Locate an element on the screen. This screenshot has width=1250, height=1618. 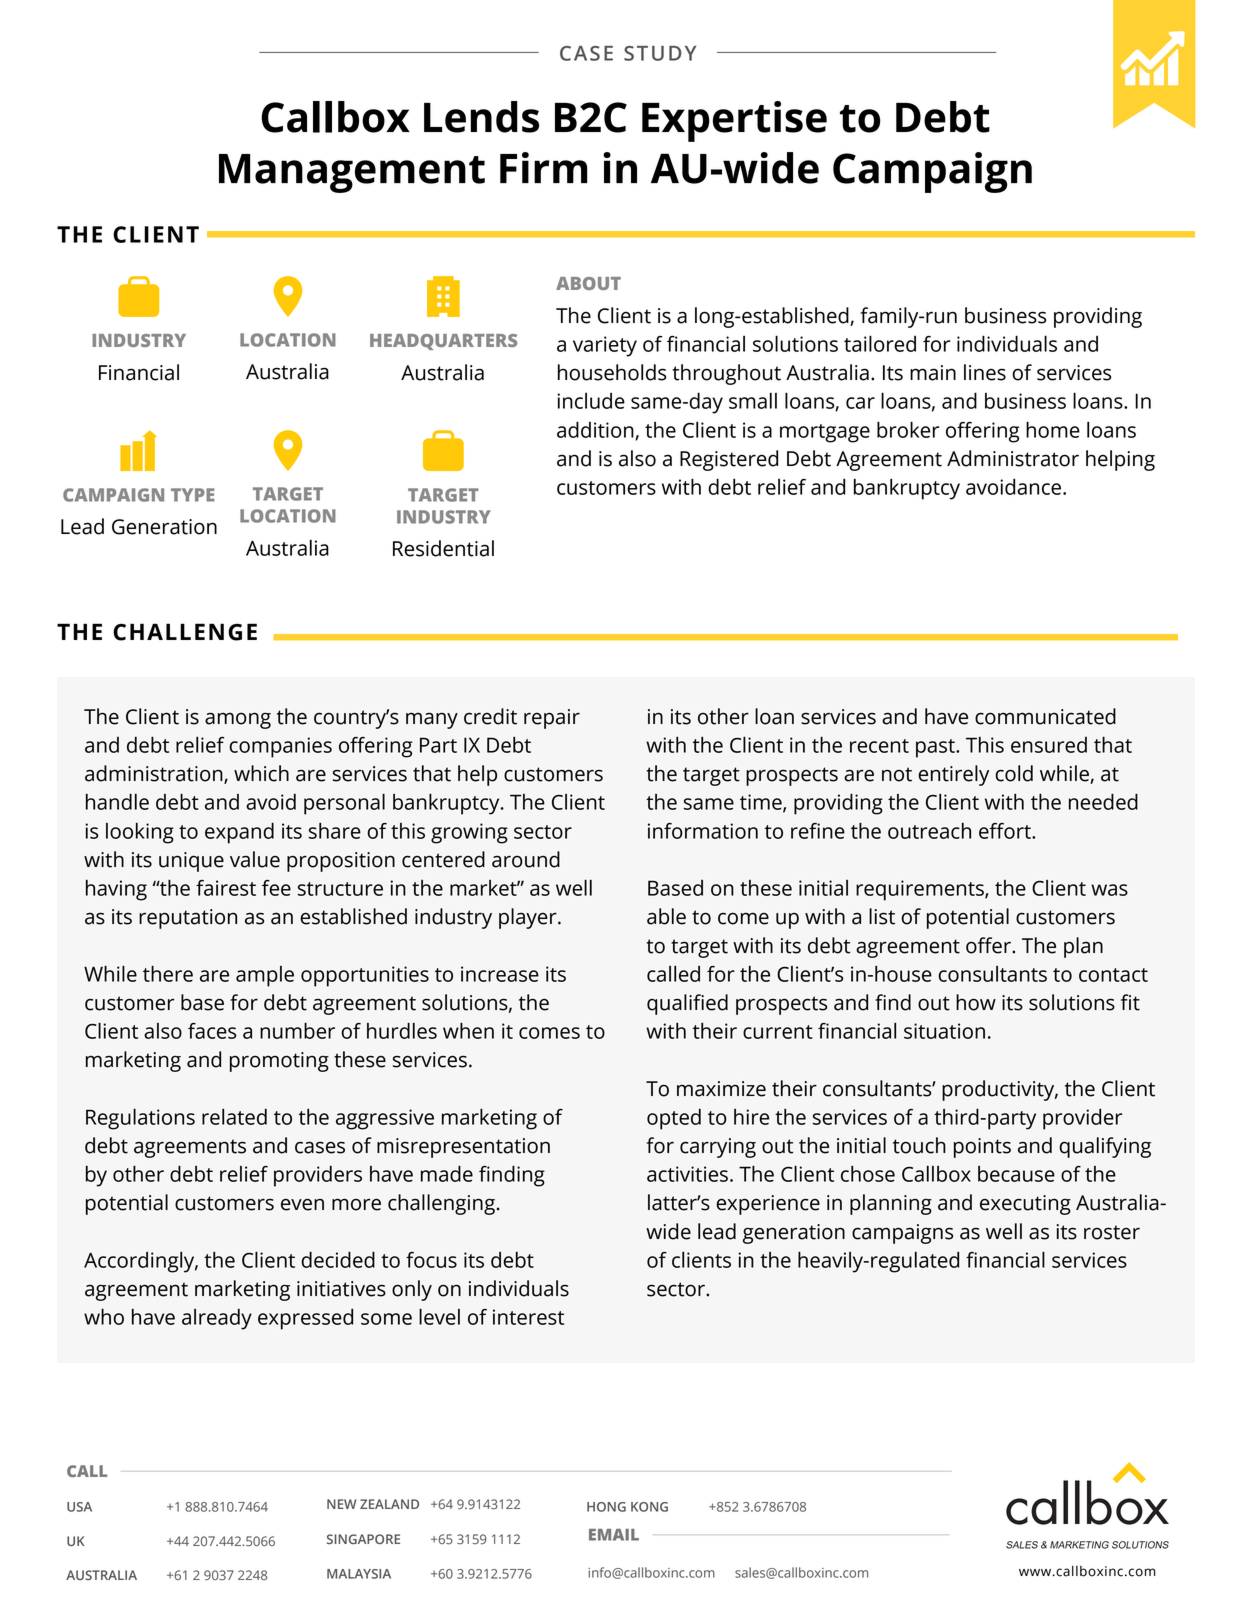
Expertise is located at coordinates (734, 121).
